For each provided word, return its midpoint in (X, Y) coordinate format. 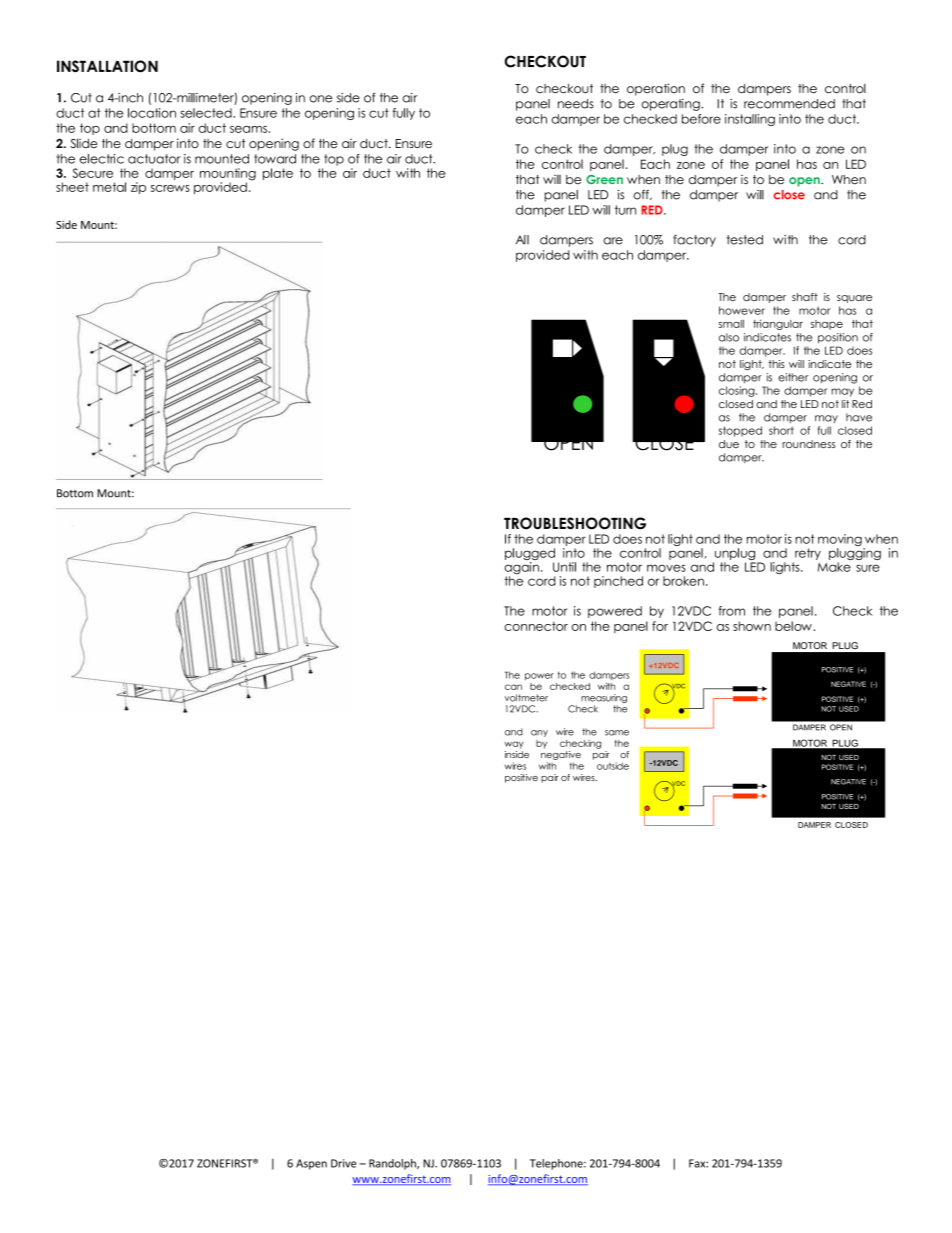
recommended (789, 104)
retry (808, 554)
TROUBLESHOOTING (575, 523)
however (742, 310)
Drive (343, 1163)
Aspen (311, 1164)
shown (752, 626)
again (521, 569)
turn (625, 210)
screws (170, 188)
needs (576, 104)
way (513, 745)
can (513, 687)
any (539, 733)
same (617, 733)
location (152, 113)
